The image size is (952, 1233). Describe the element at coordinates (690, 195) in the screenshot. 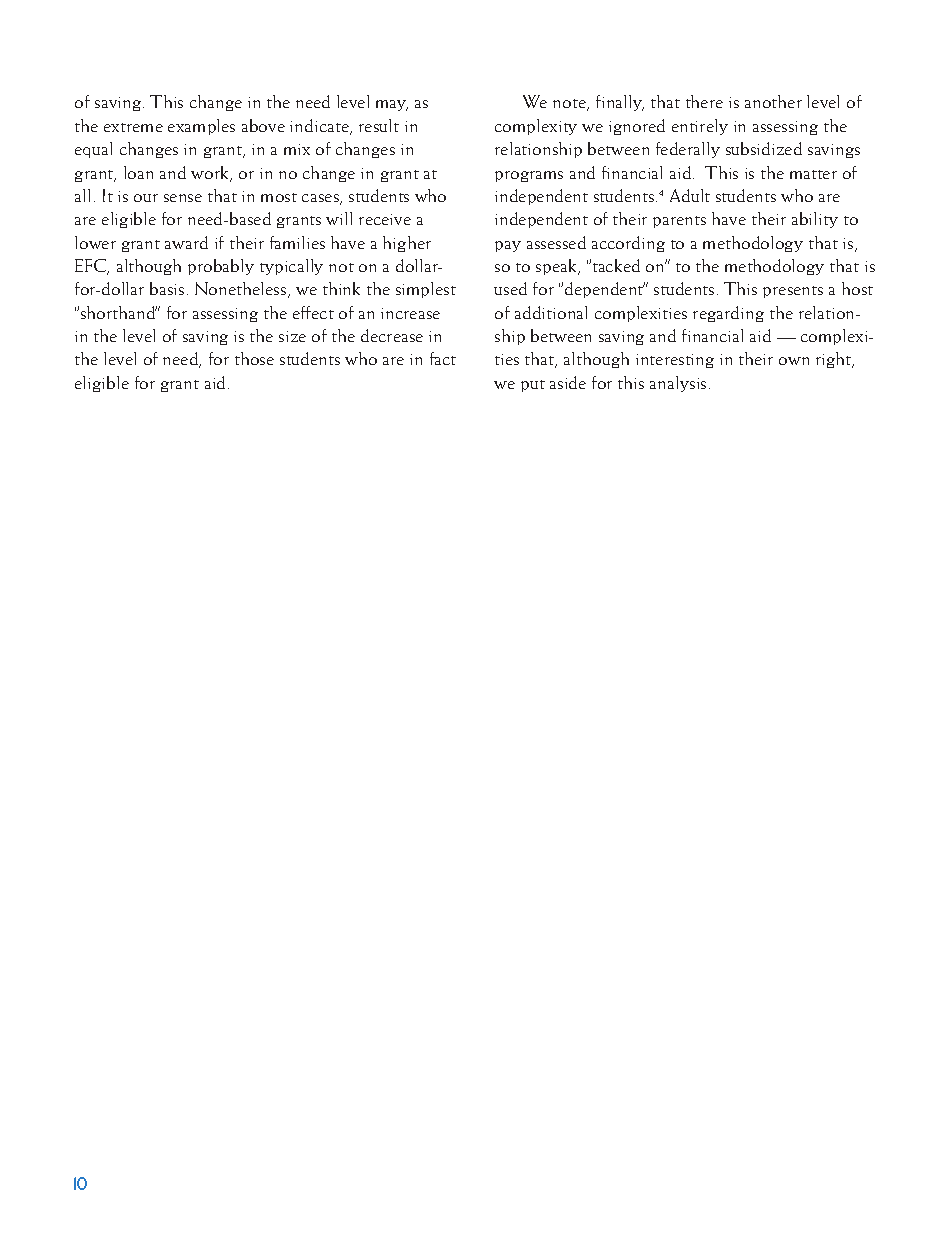

I see `Adult` at that location.
